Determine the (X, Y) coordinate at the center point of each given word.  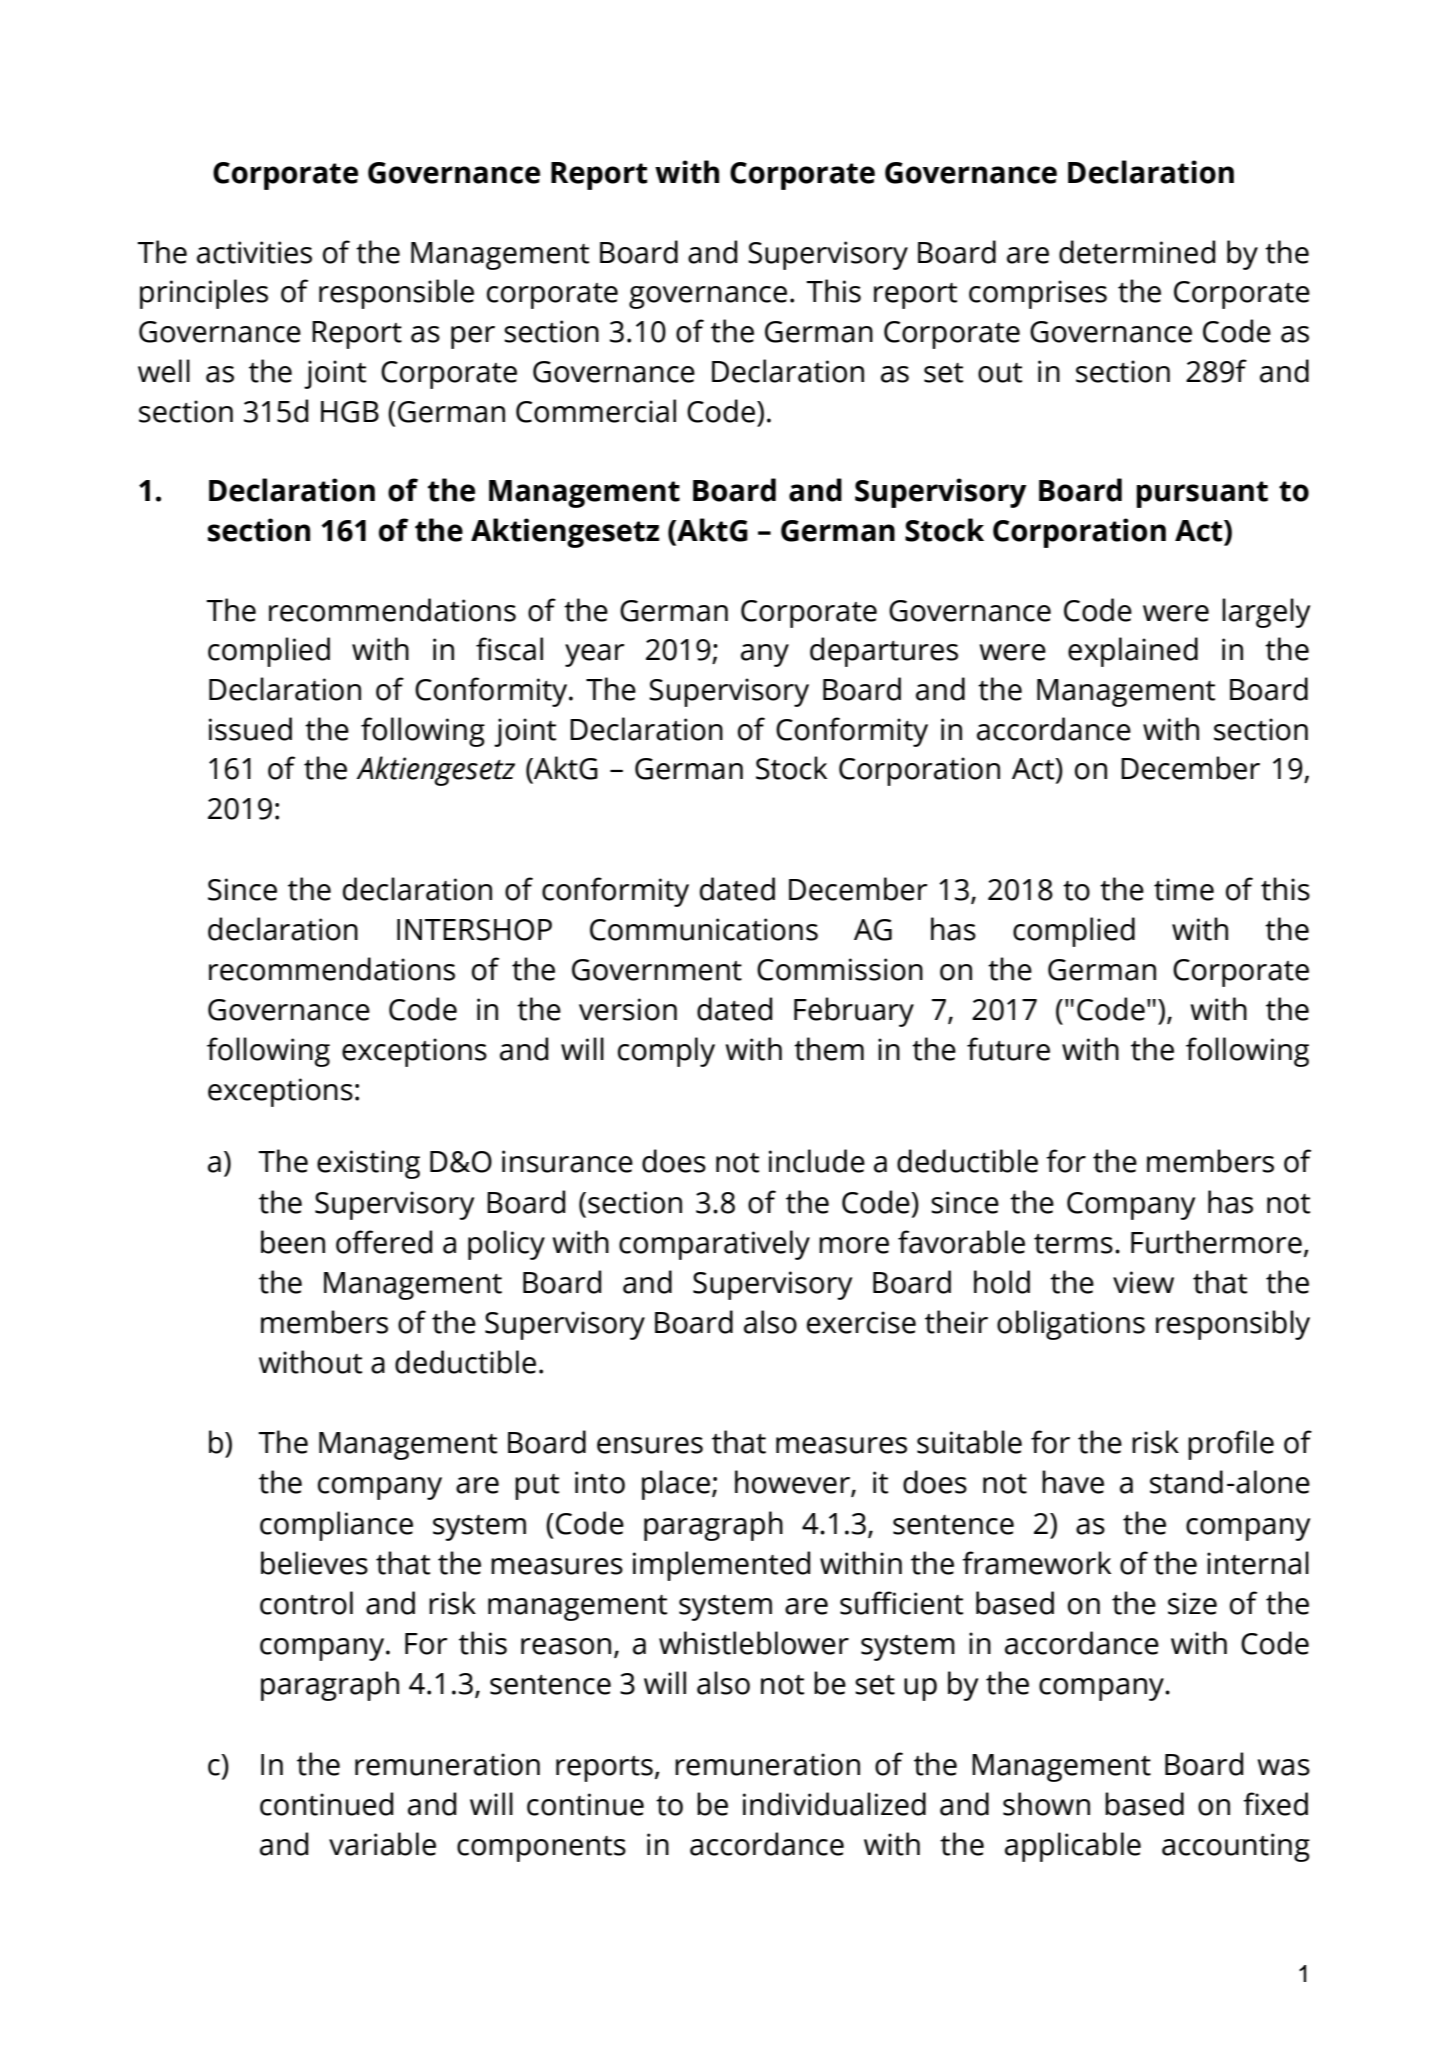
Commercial (596, 411)
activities (254, 252)
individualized (834, 1804)
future (1008, 1049)
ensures (650, 1445)
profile (1231, 1445)
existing (368, 1164)
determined (1137, 252)
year (595, 655)
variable (382, 1844)
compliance (336, 1526)
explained (1133, 652)
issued (250, 729)
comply (666, 1052)
